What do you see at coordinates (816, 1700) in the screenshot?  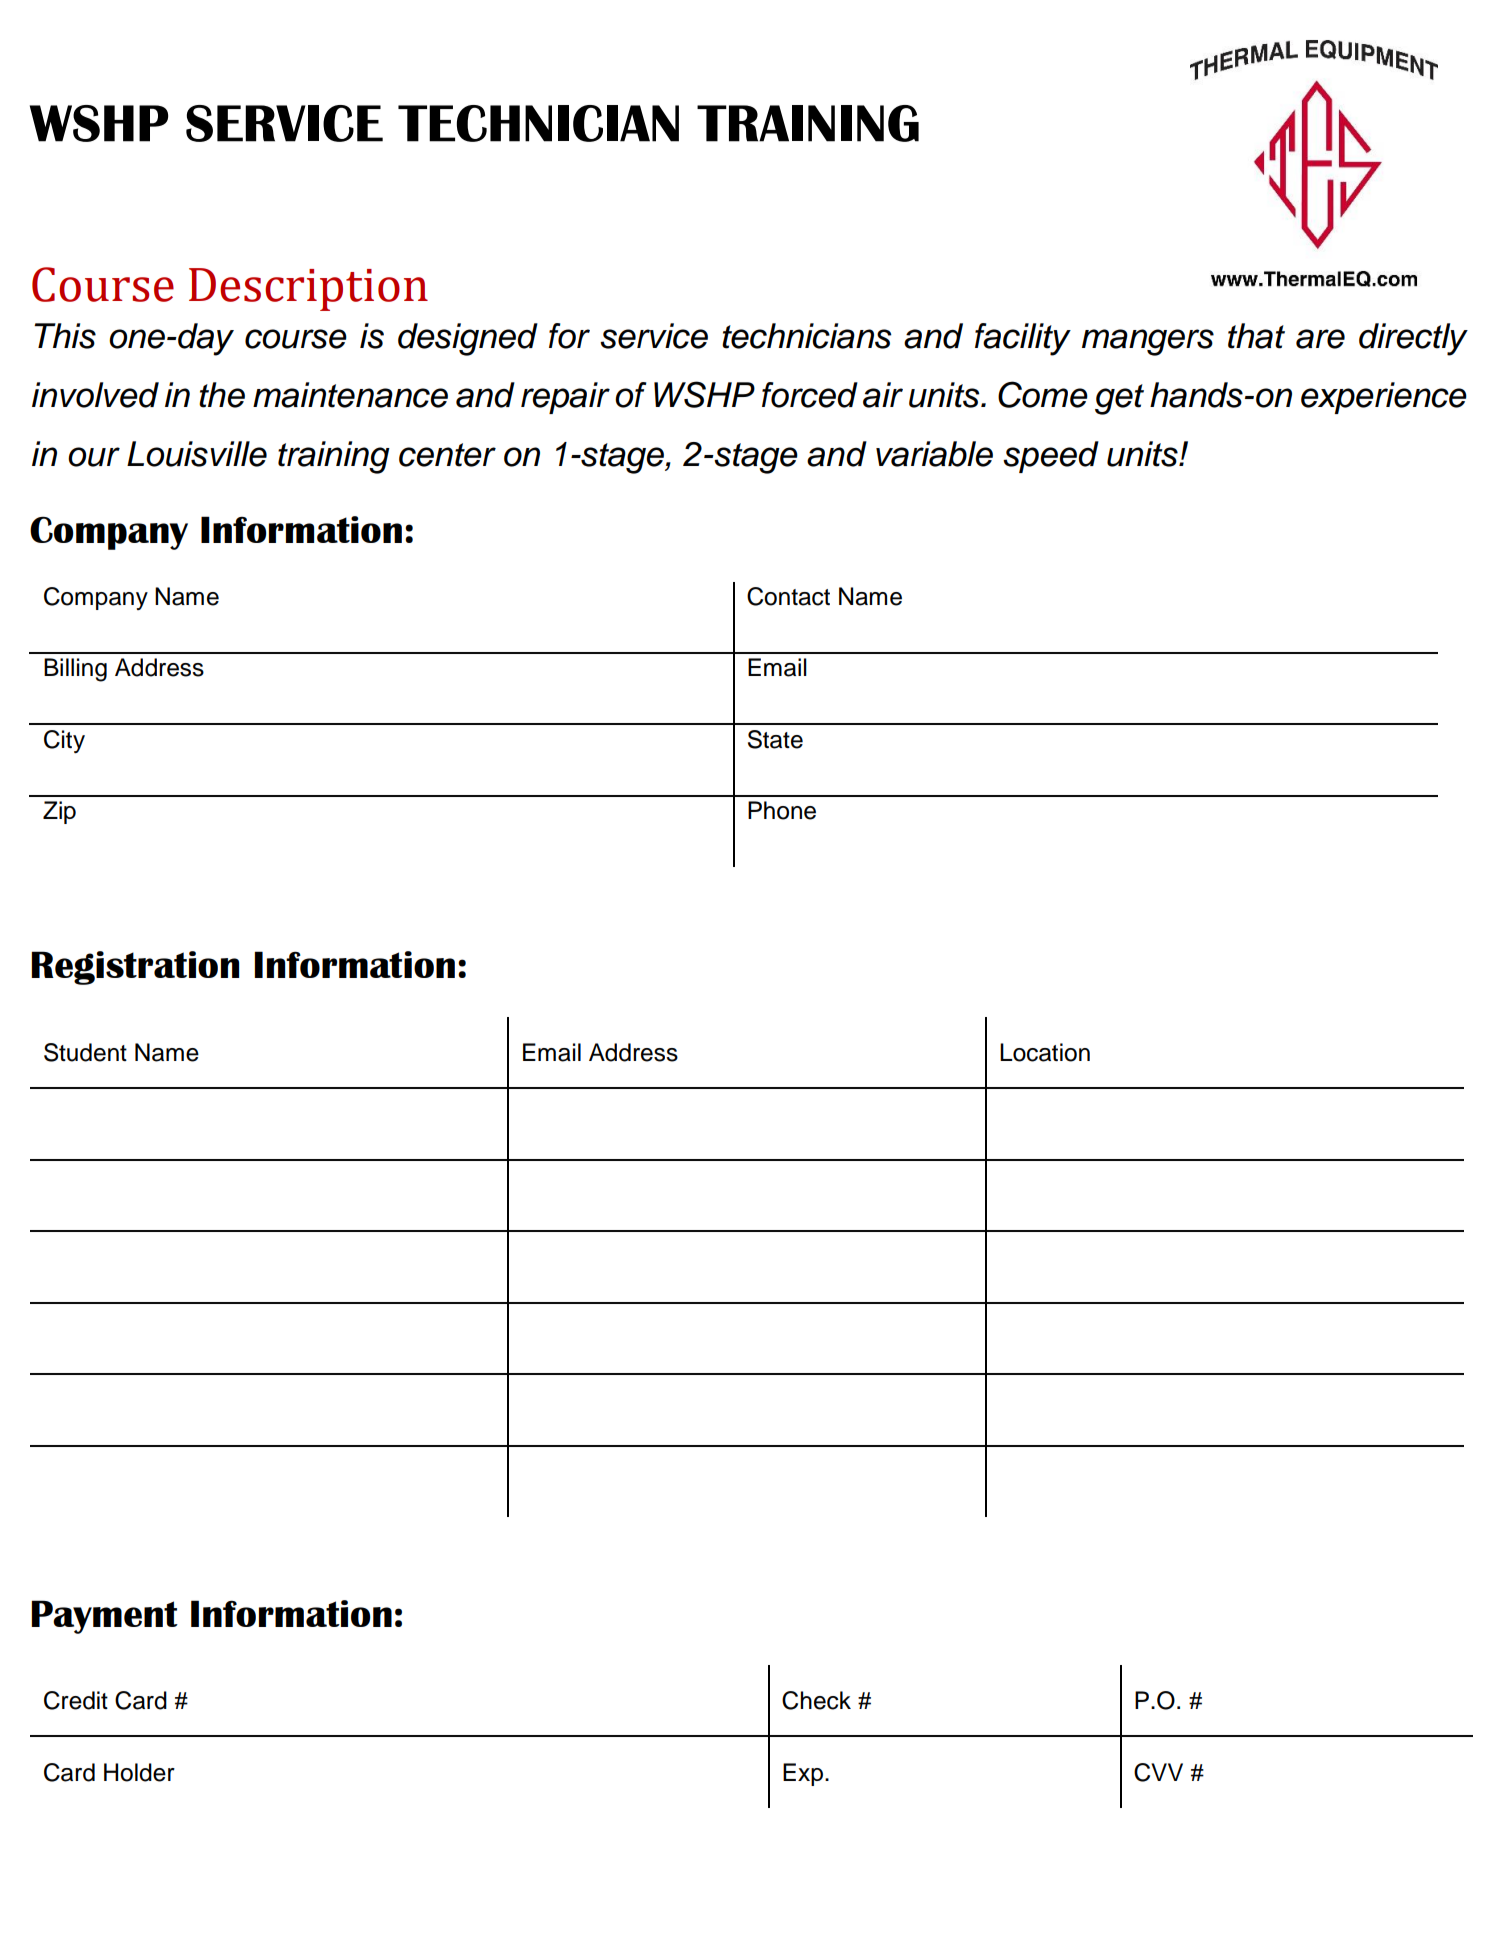 I see `Check` at bounding box center [816, 1700].
